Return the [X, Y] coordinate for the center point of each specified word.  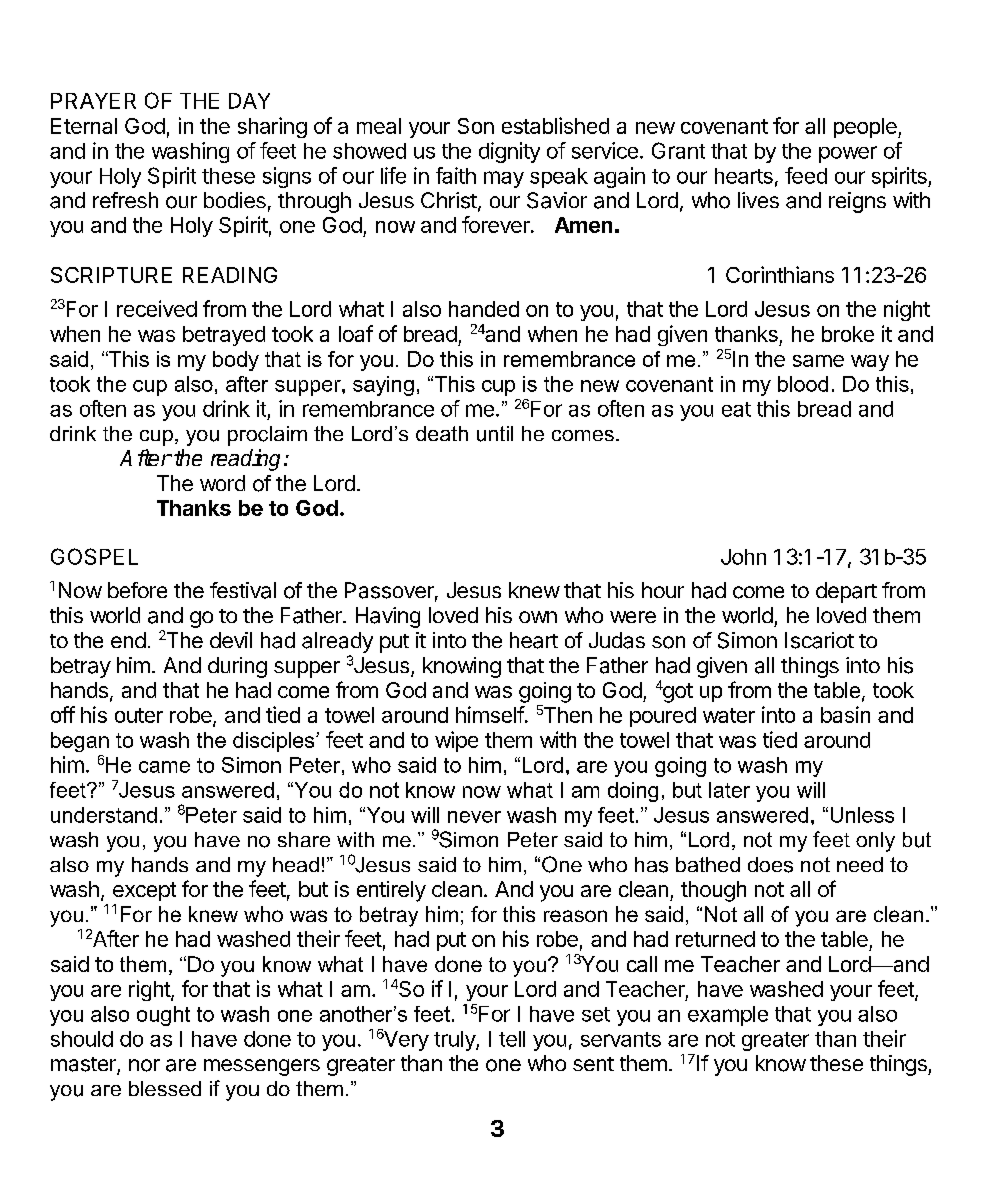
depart [846, 592]
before [137, 590]
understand [104, 815]
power [848, 154]
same [818, 361]
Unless [862, 815]
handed [484, 309]
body [236, 361]
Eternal [84, 126]
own [538, 617]
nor [144, 1065]
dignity [509, 152]
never [474, 817]
